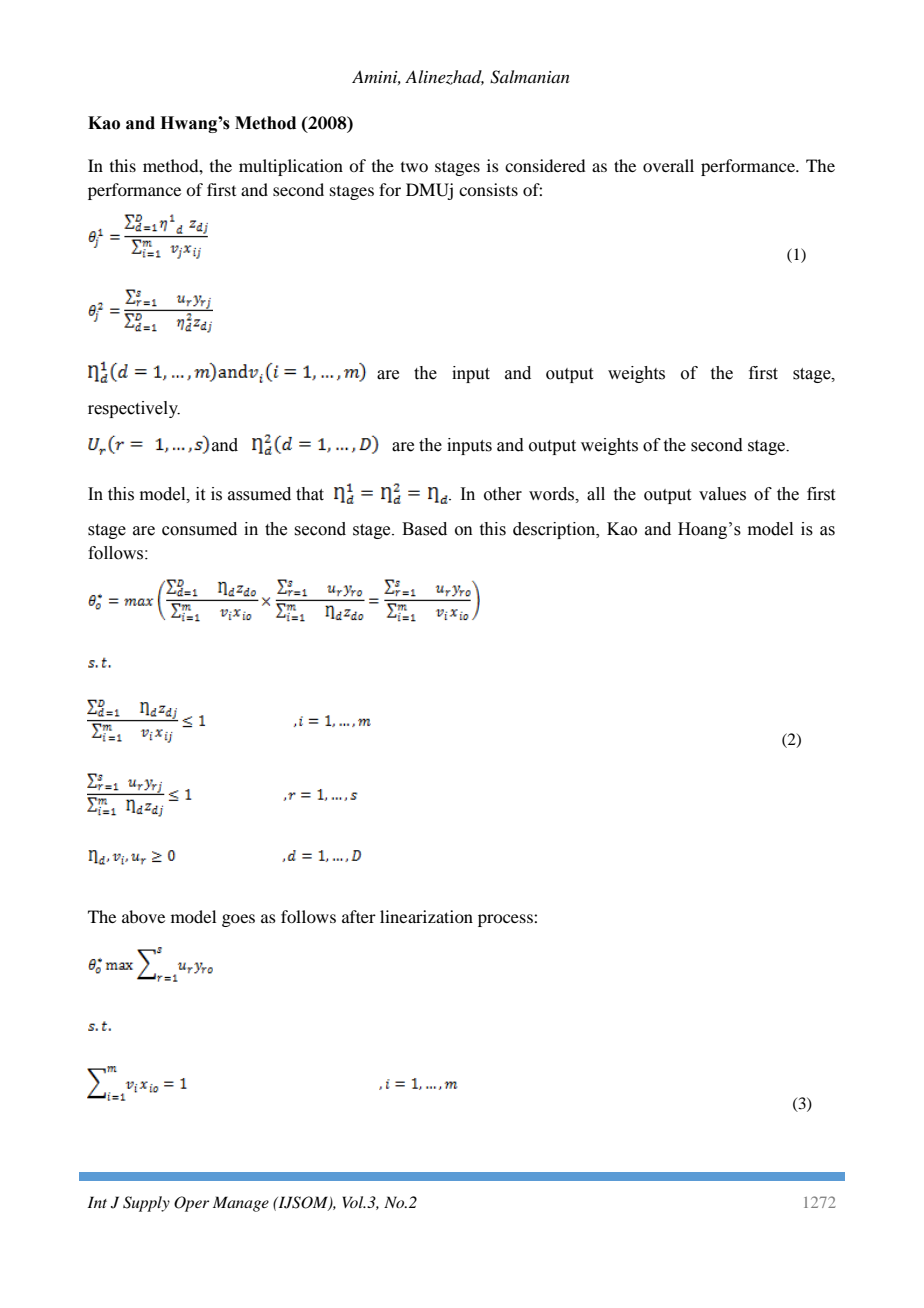  I want to click on multiplication, so click(291, 167).
